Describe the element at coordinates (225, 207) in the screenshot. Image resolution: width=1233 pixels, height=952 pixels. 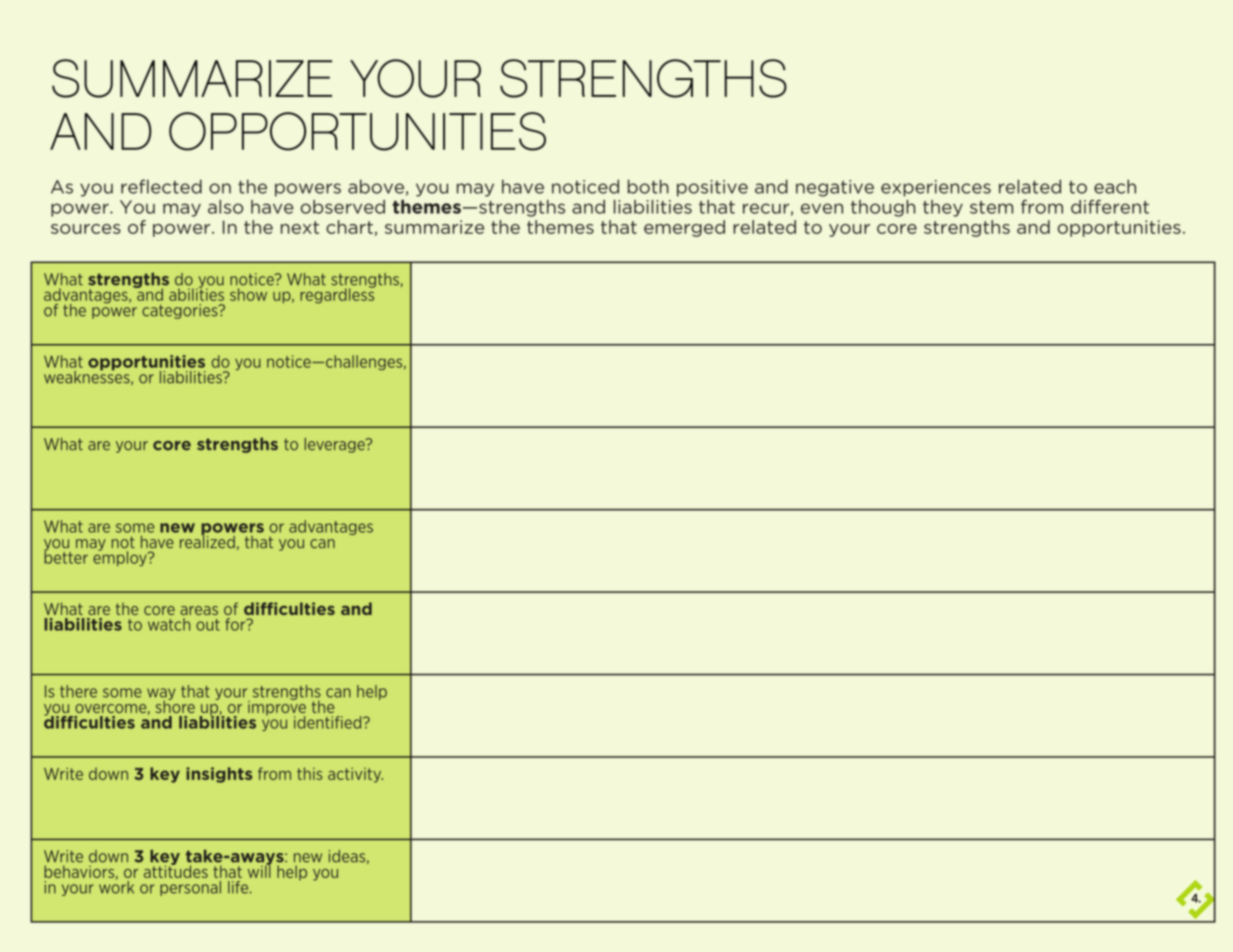
I see `also` at that location.
